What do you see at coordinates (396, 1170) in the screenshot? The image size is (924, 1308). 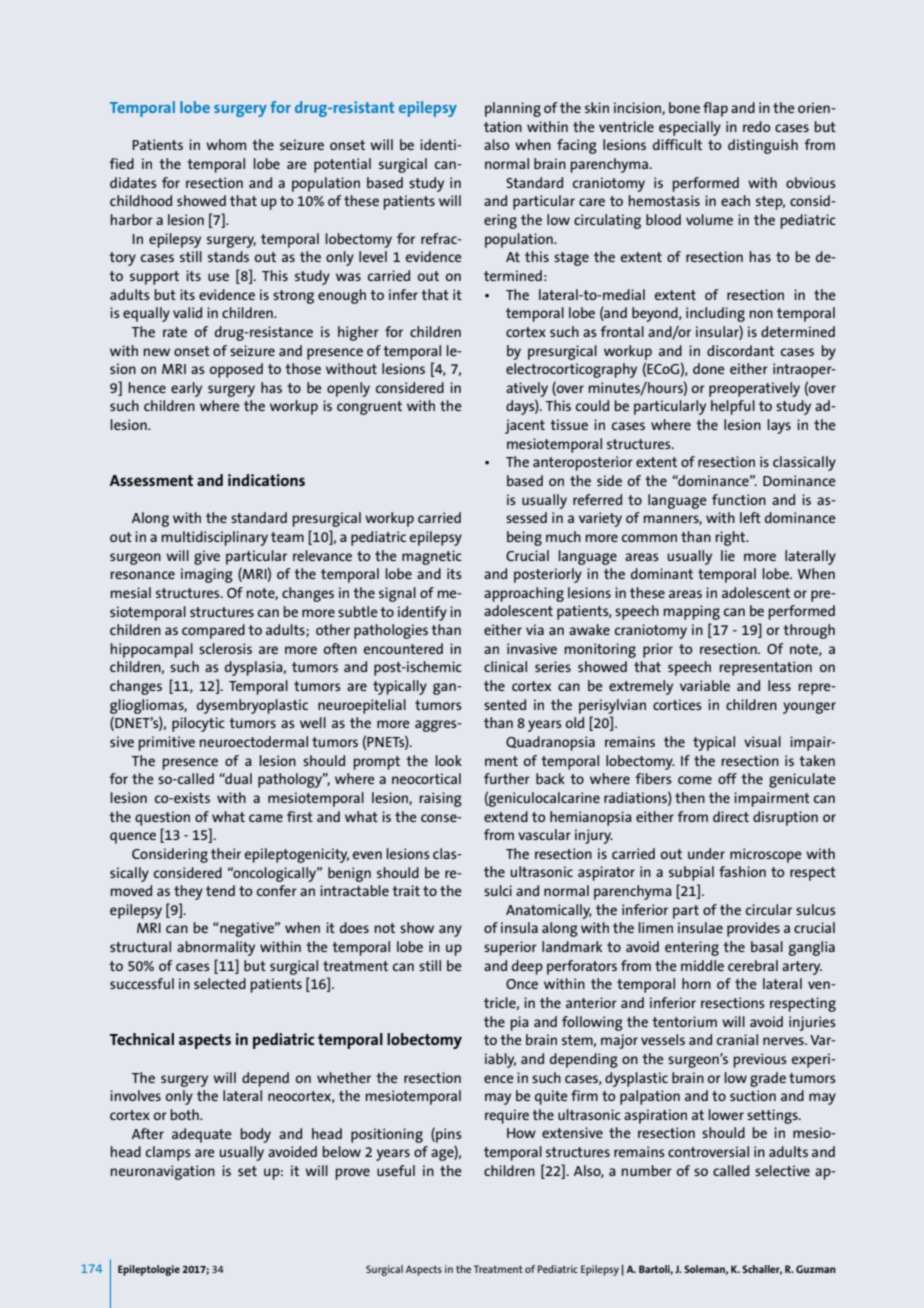 I see `useful` at bounding box center [396, 1170].
